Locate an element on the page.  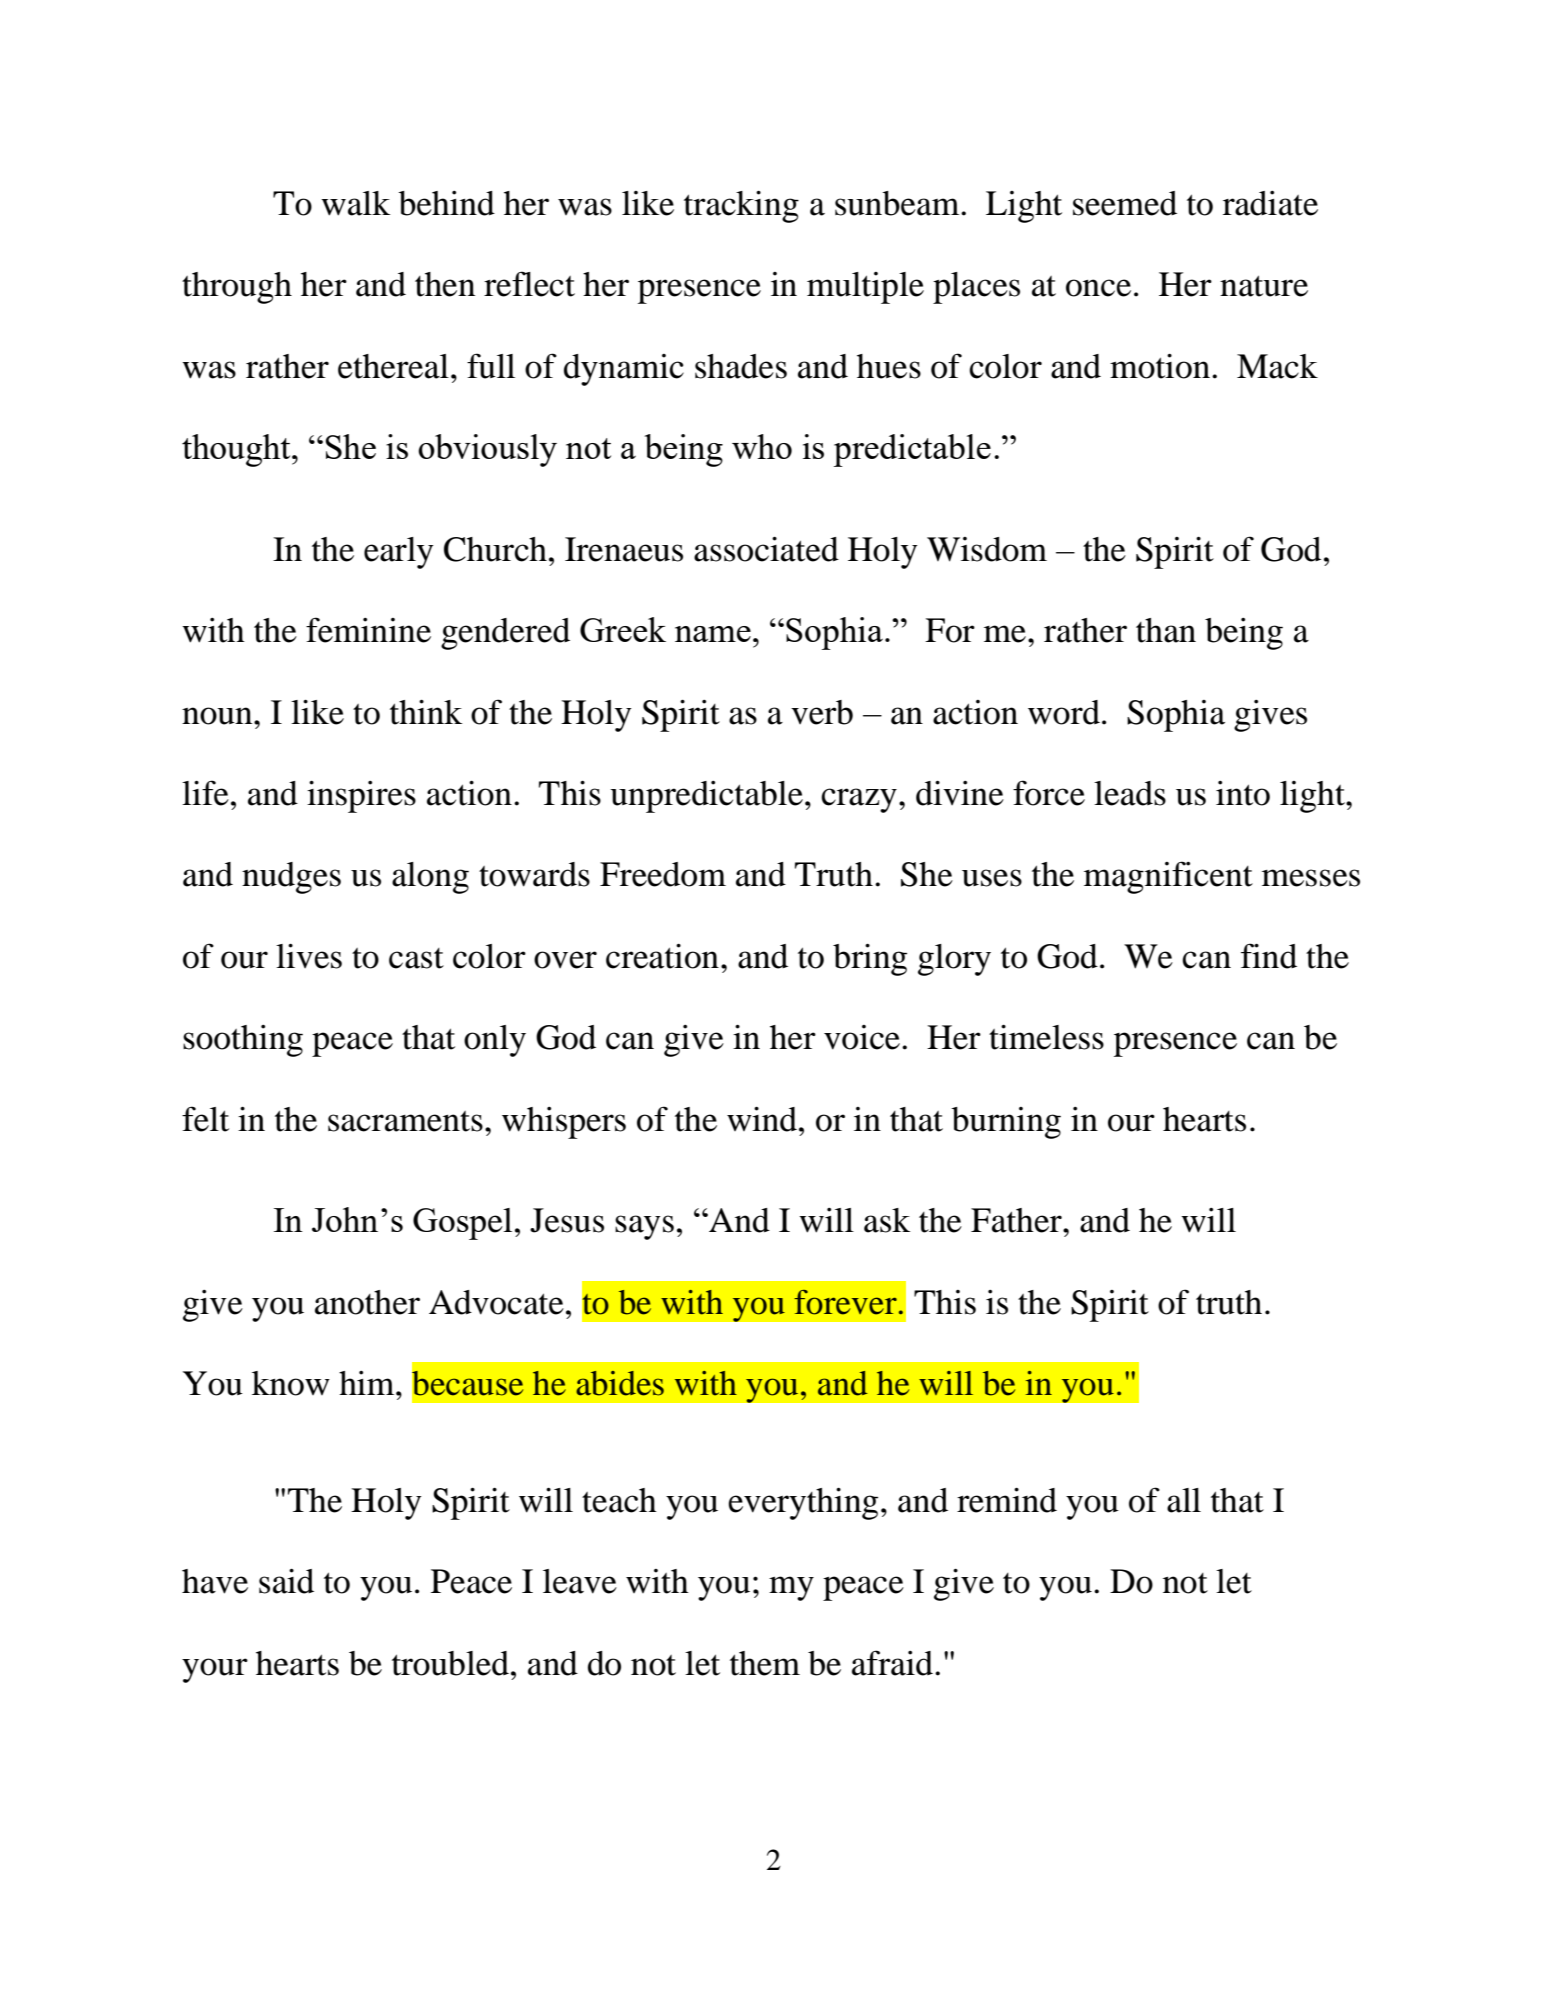
them is located at coordinates (765, 1663).
